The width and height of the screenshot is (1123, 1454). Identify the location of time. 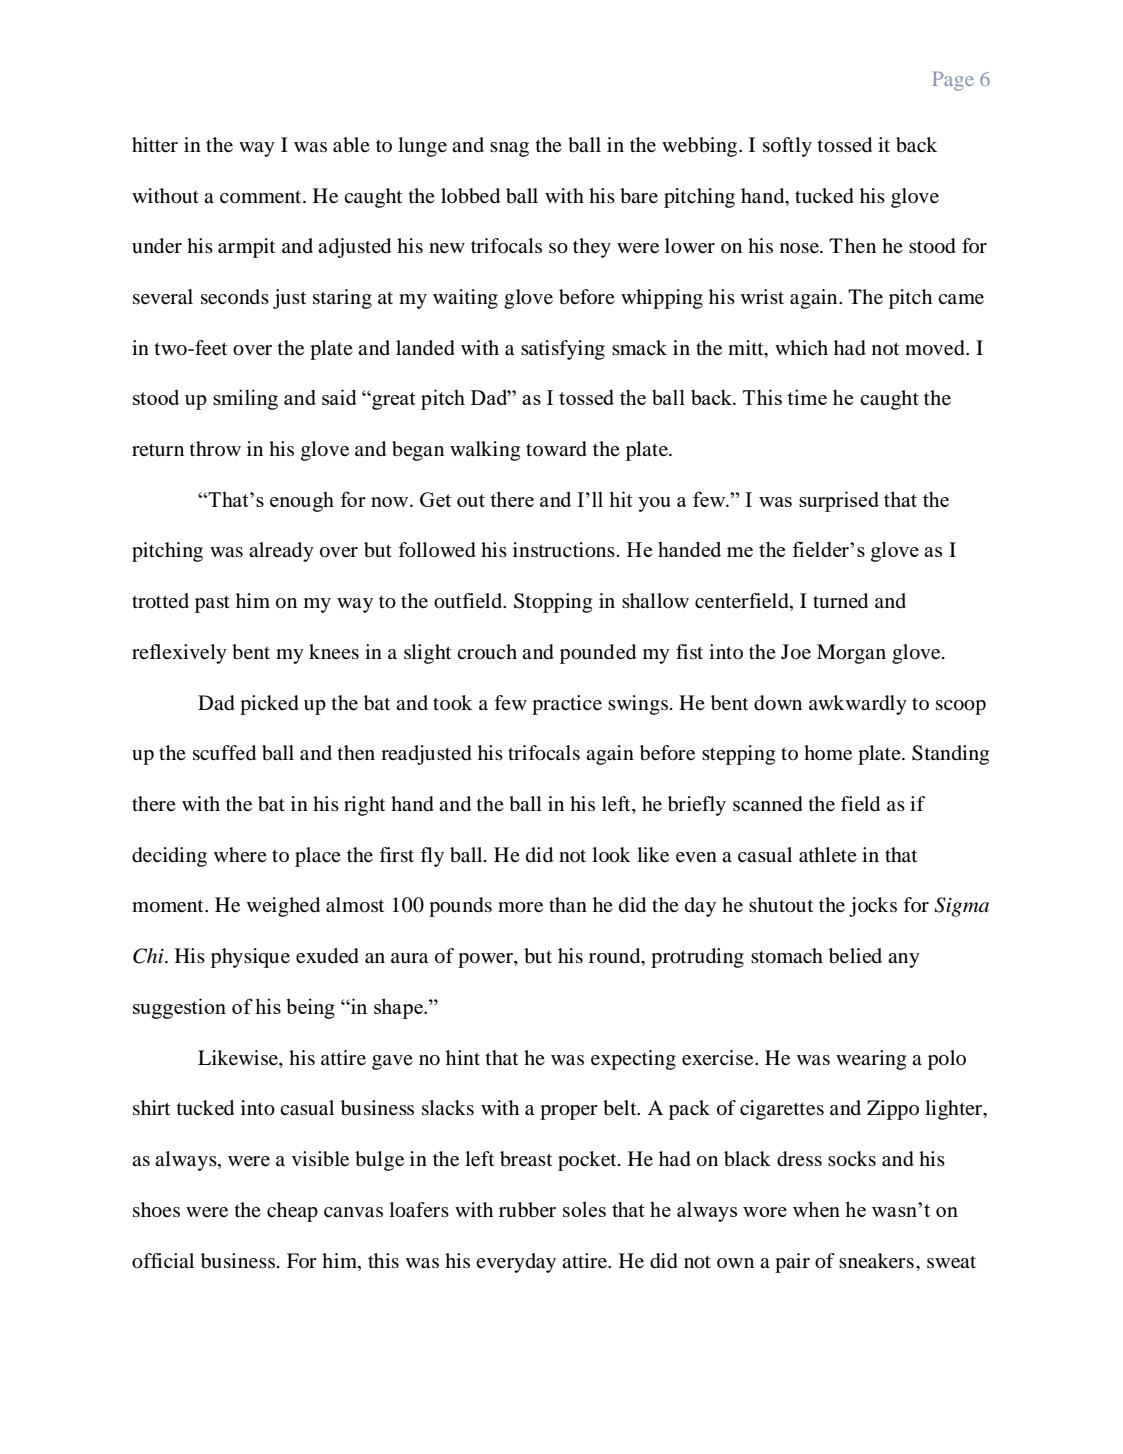
(807, 397).
